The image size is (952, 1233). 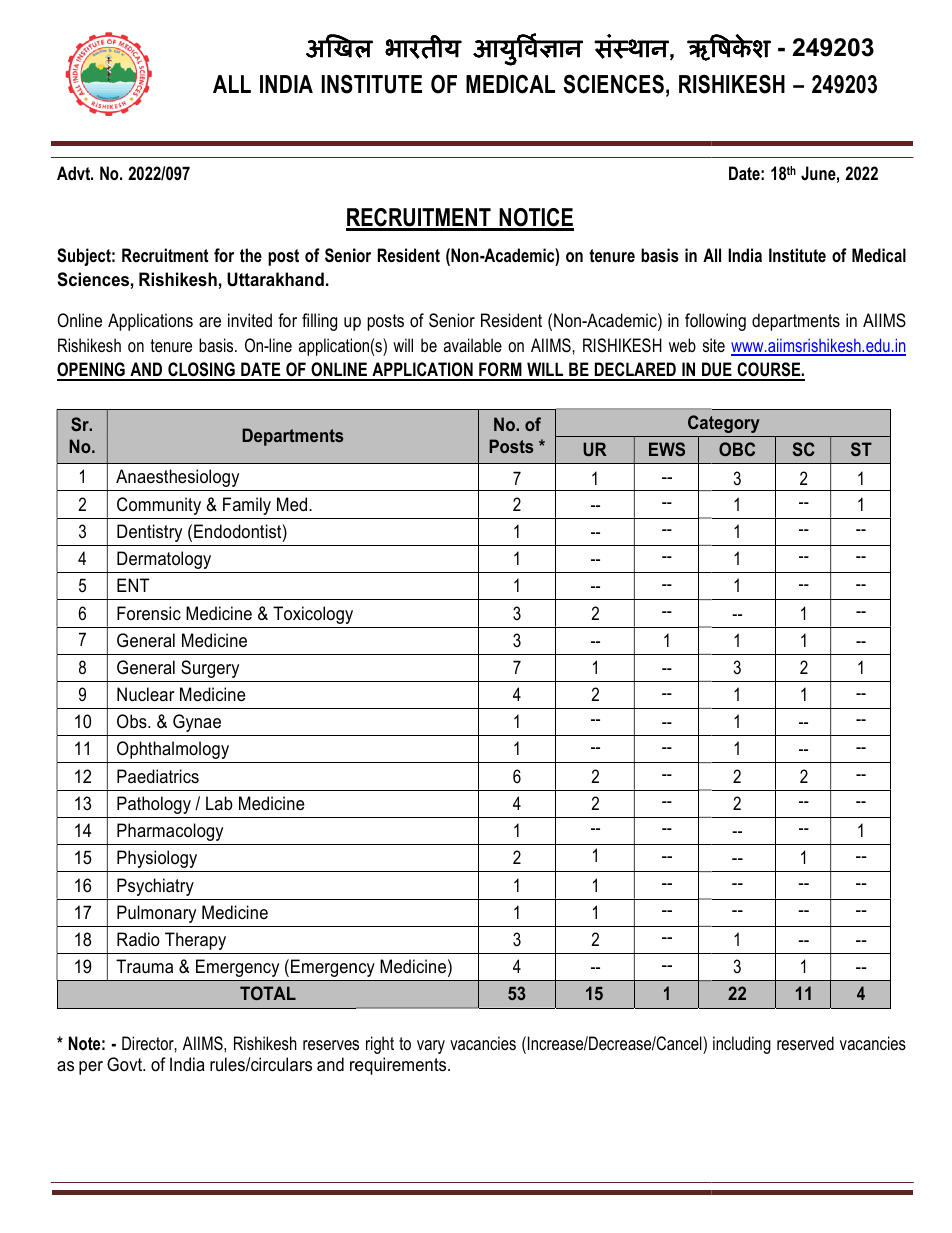 I want to click on Gynae, so click(x=197, y=723).
